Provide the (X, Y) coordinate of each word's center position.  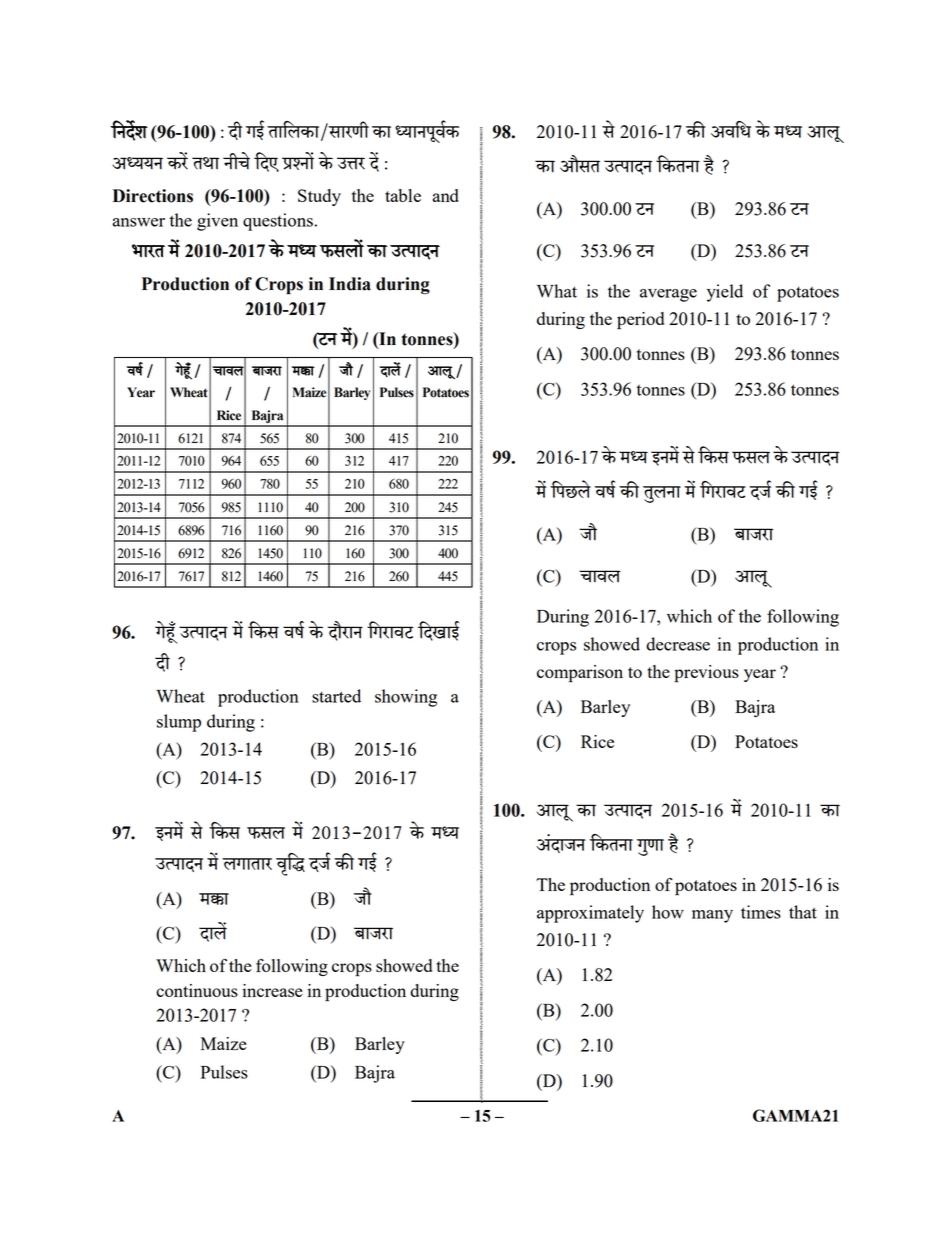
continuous (197, 990)
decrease (678, 644)
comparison (580, 673)
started (336, 696)
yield (725, 293)
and (446, 195)
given (217, 222)
